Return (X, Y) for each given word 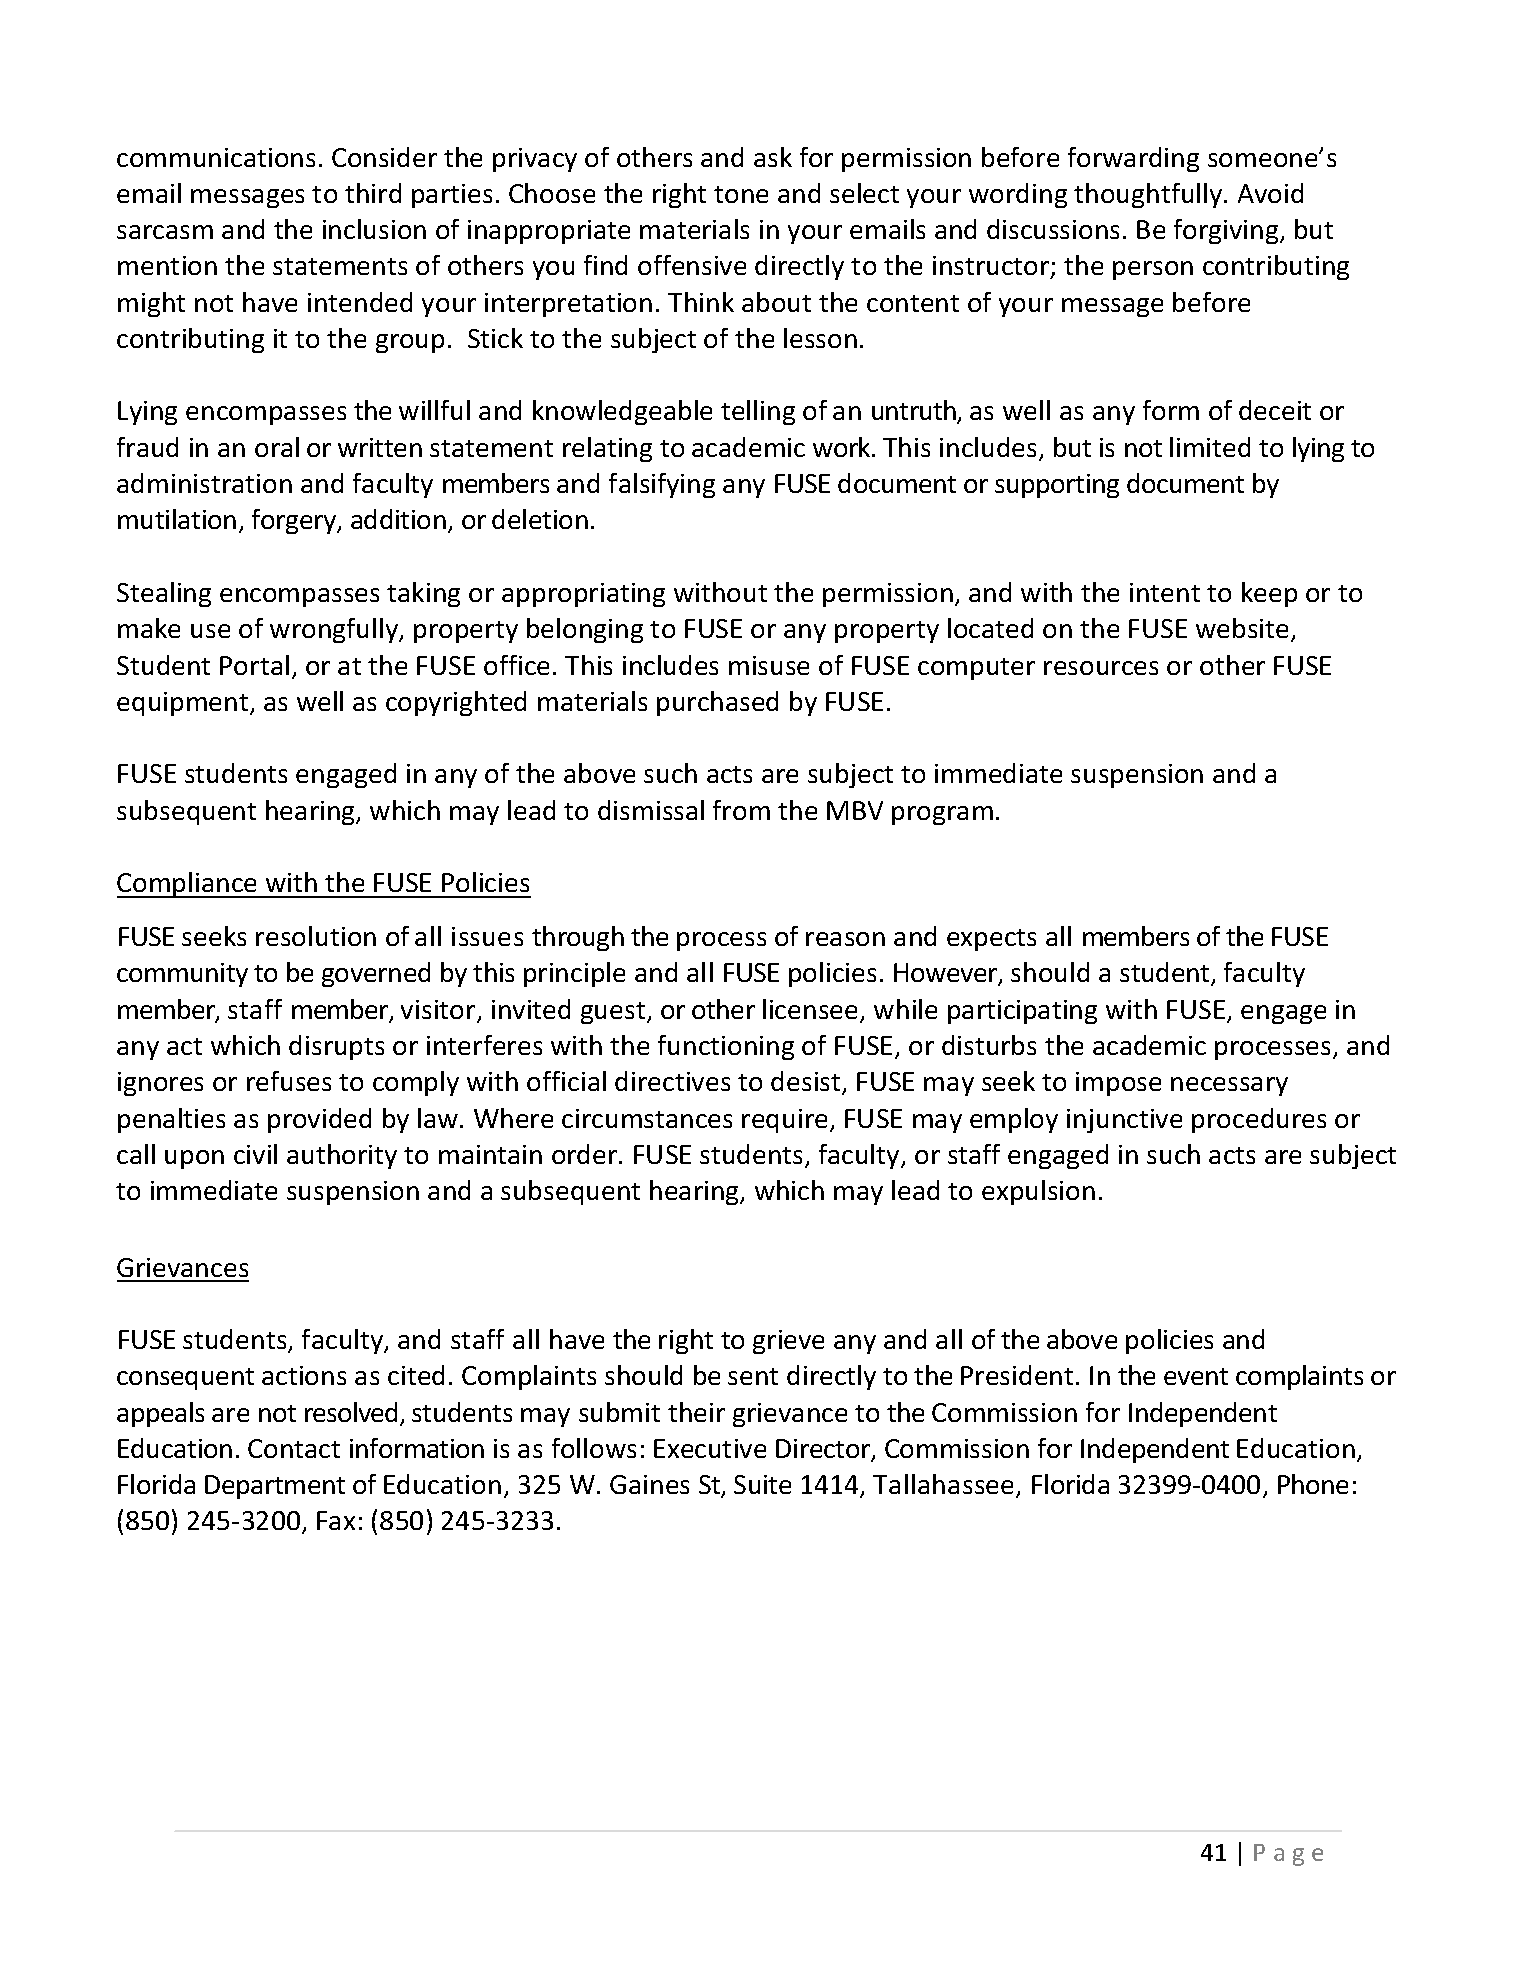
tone (741, 194)
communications (216, 157)
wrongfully (335, 630)
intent (1165, 592)
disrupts (336, 1047)
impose (1118, 1084)
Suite (762, 1484)
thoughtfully (1149, 195)
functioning (726, 1047)
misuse (769, 665)
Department (275, 1487)
